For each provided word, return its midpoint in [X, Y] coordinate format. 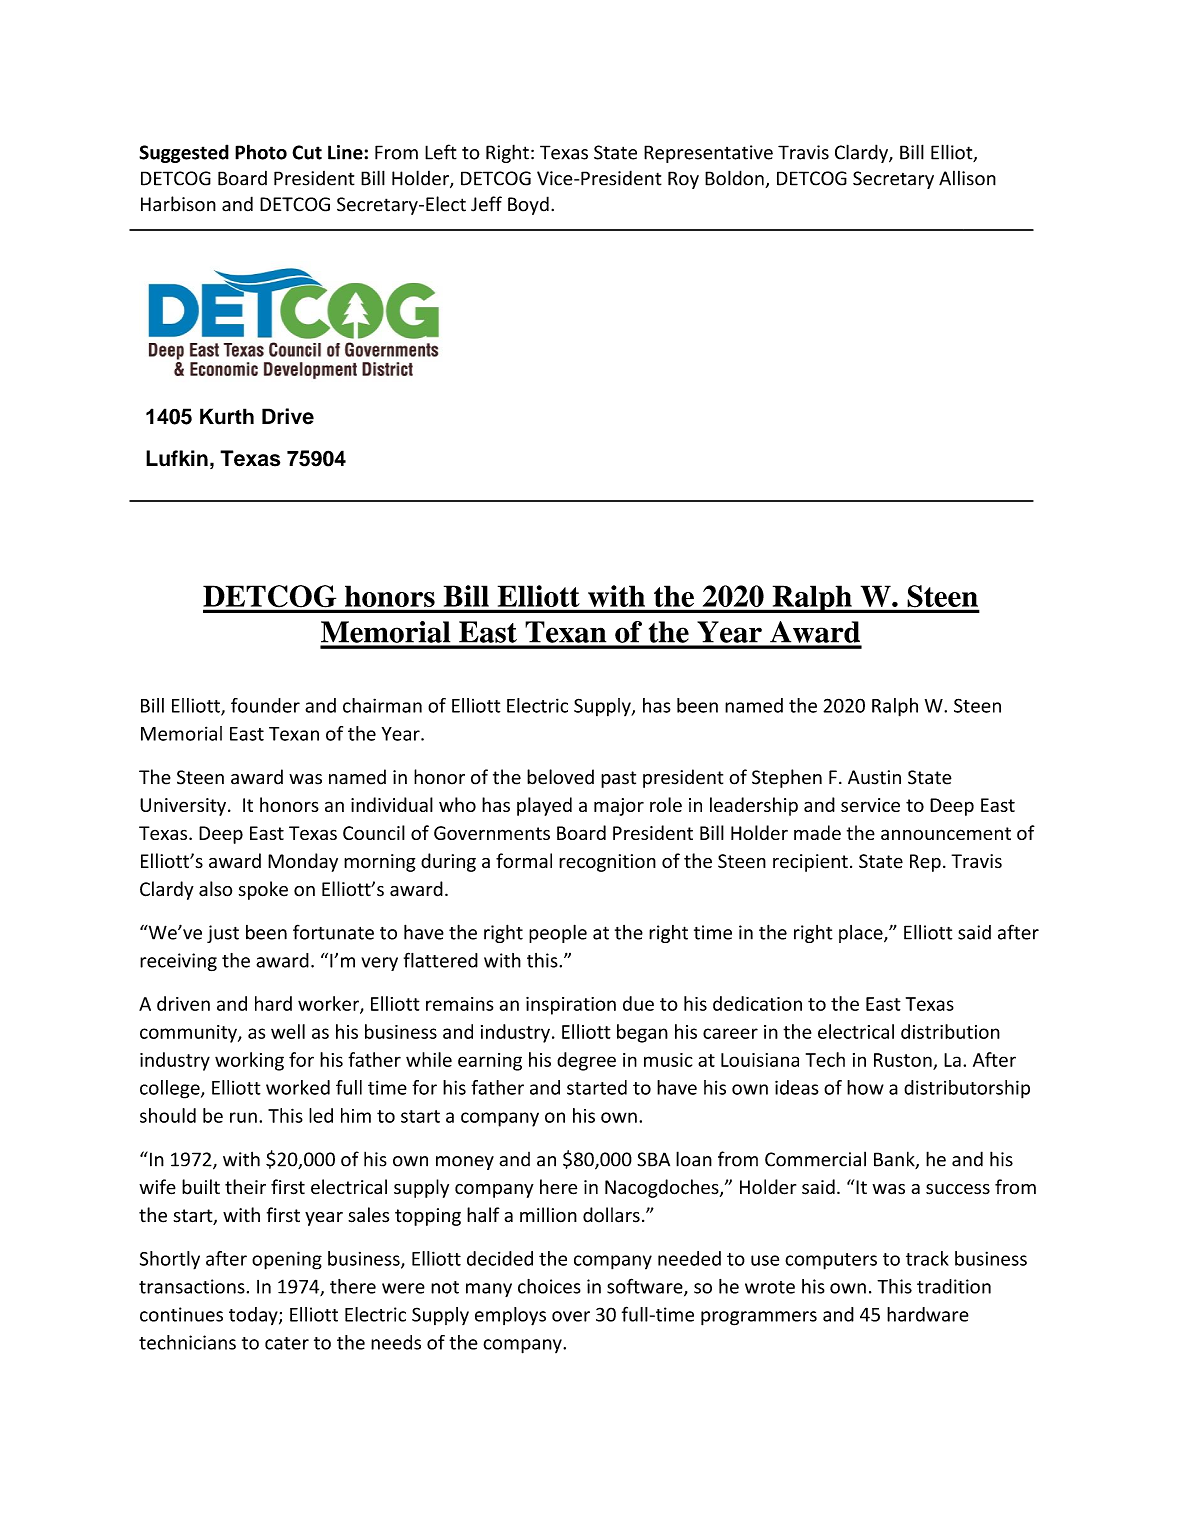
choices [549, 1286]
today [254, 1316]
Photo [261, 152]
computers [831, 1261]
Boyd [528, 205]
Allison [967, 178]
